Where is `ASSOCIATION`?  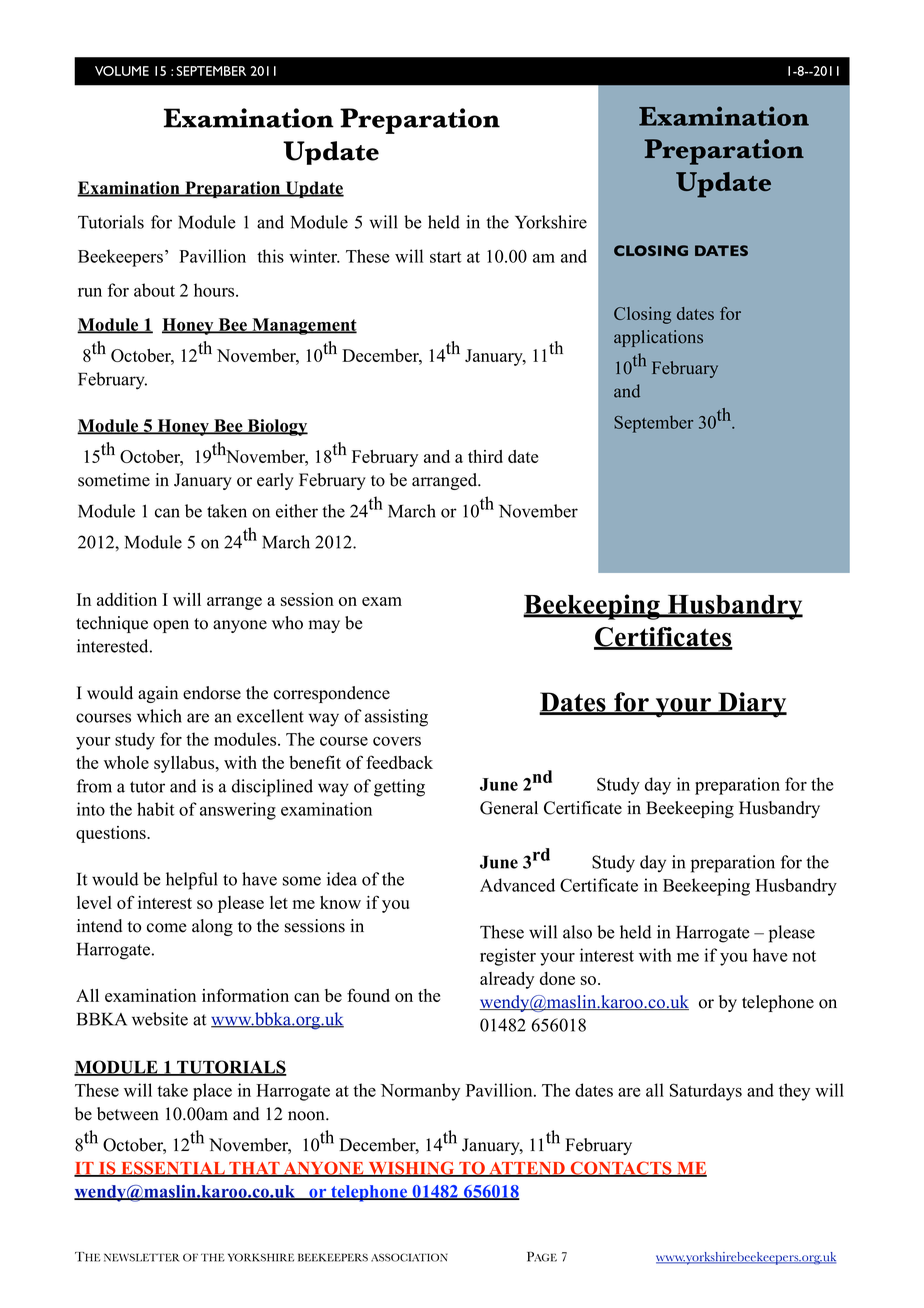 ASSOCIATION is located at coordinates (409, 1257).
